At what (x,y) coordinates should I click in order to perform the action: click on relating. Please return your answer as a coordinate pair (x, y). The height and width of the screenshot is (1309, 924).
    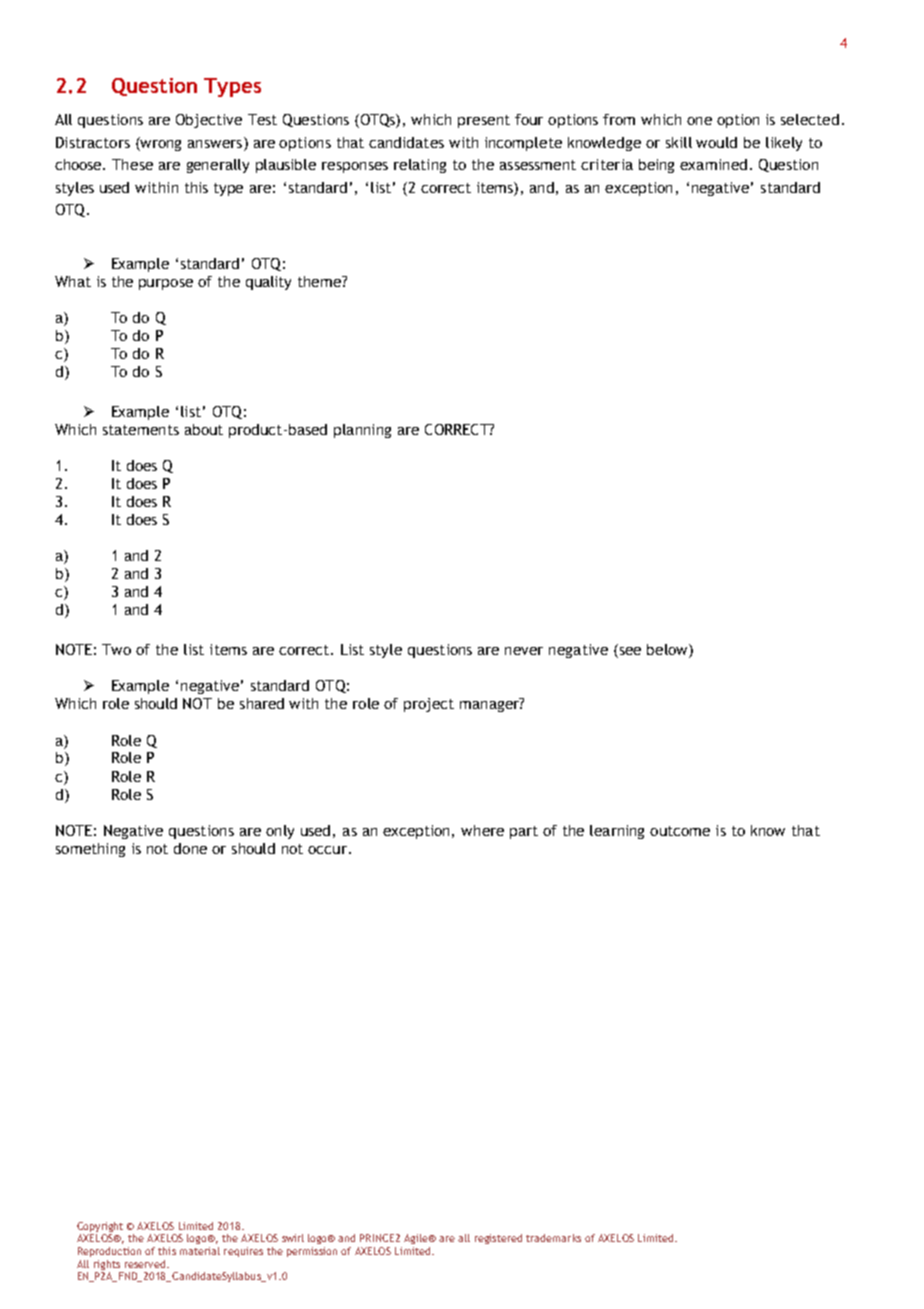
    Looking at the image, I should click on (420, 166).
